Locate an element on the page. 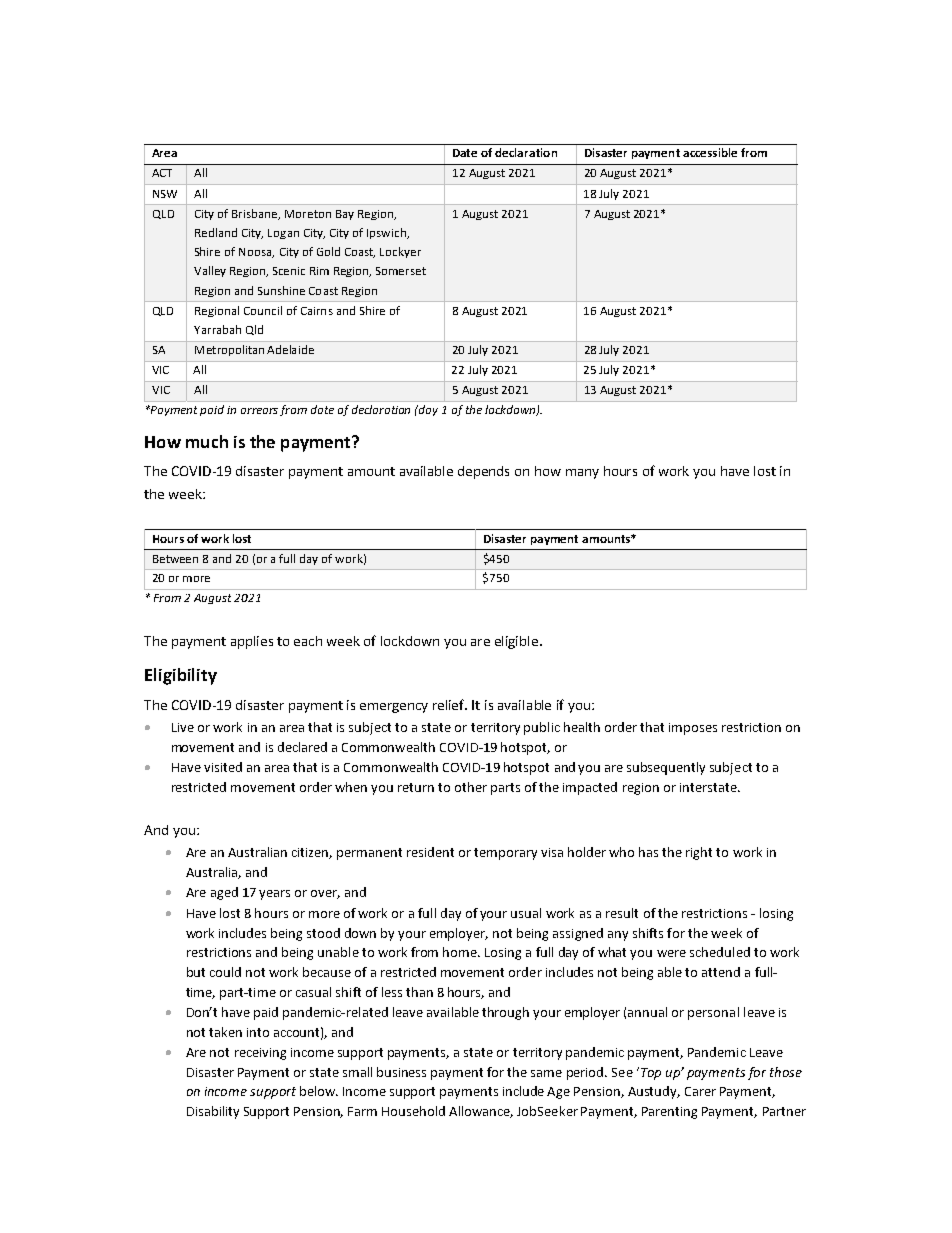 The height and width of the image is (1233, 952). imposes is located at coordinates (693, 729).
